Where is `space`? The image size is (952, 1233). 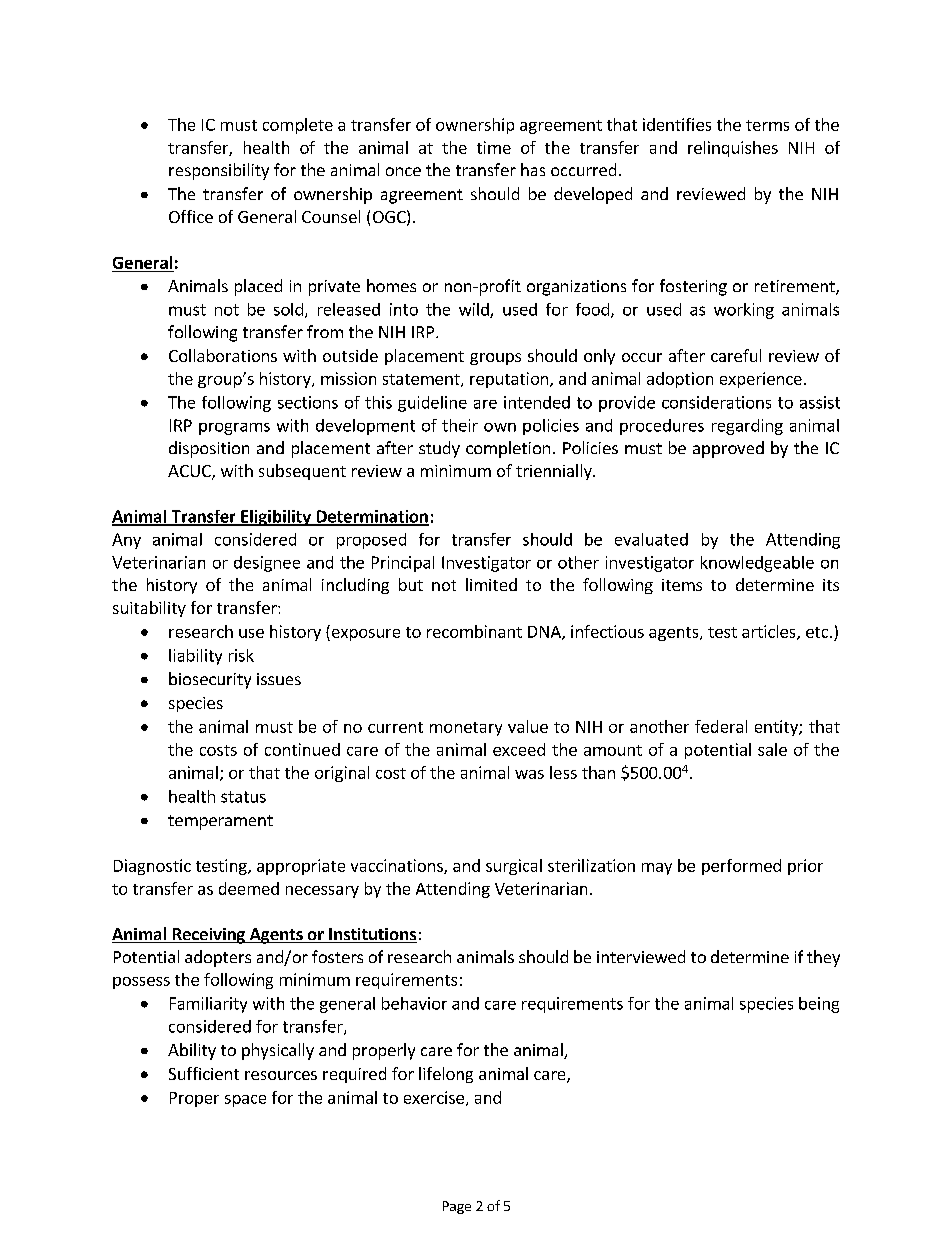
space is located at coordinates (245, 1101).
